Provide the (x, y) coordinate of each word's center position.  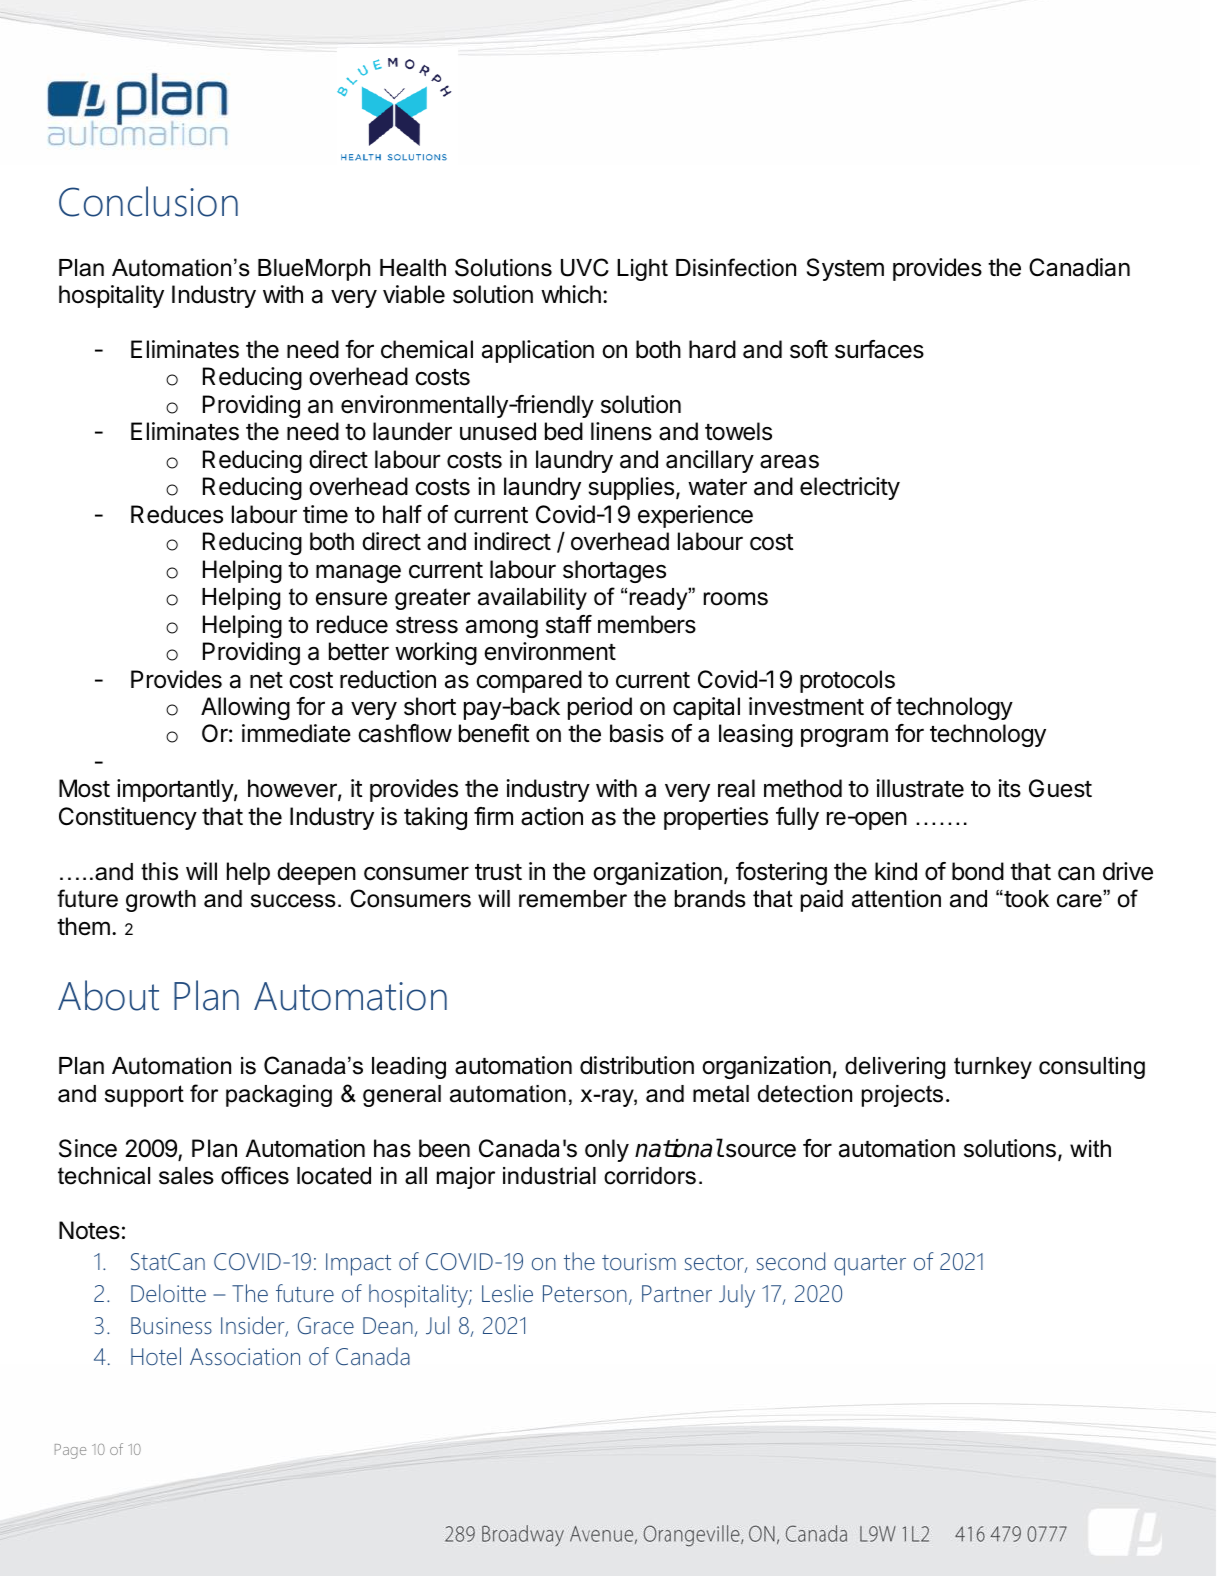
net (266, 680)
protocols (847, 681)
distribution (637, 1065)
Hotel (156, 1356)
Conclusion (148, 201)
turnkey (993, 1068)
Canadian (1079, 267)
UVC (585, 267)
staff (569, 624)
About (108, 995)
